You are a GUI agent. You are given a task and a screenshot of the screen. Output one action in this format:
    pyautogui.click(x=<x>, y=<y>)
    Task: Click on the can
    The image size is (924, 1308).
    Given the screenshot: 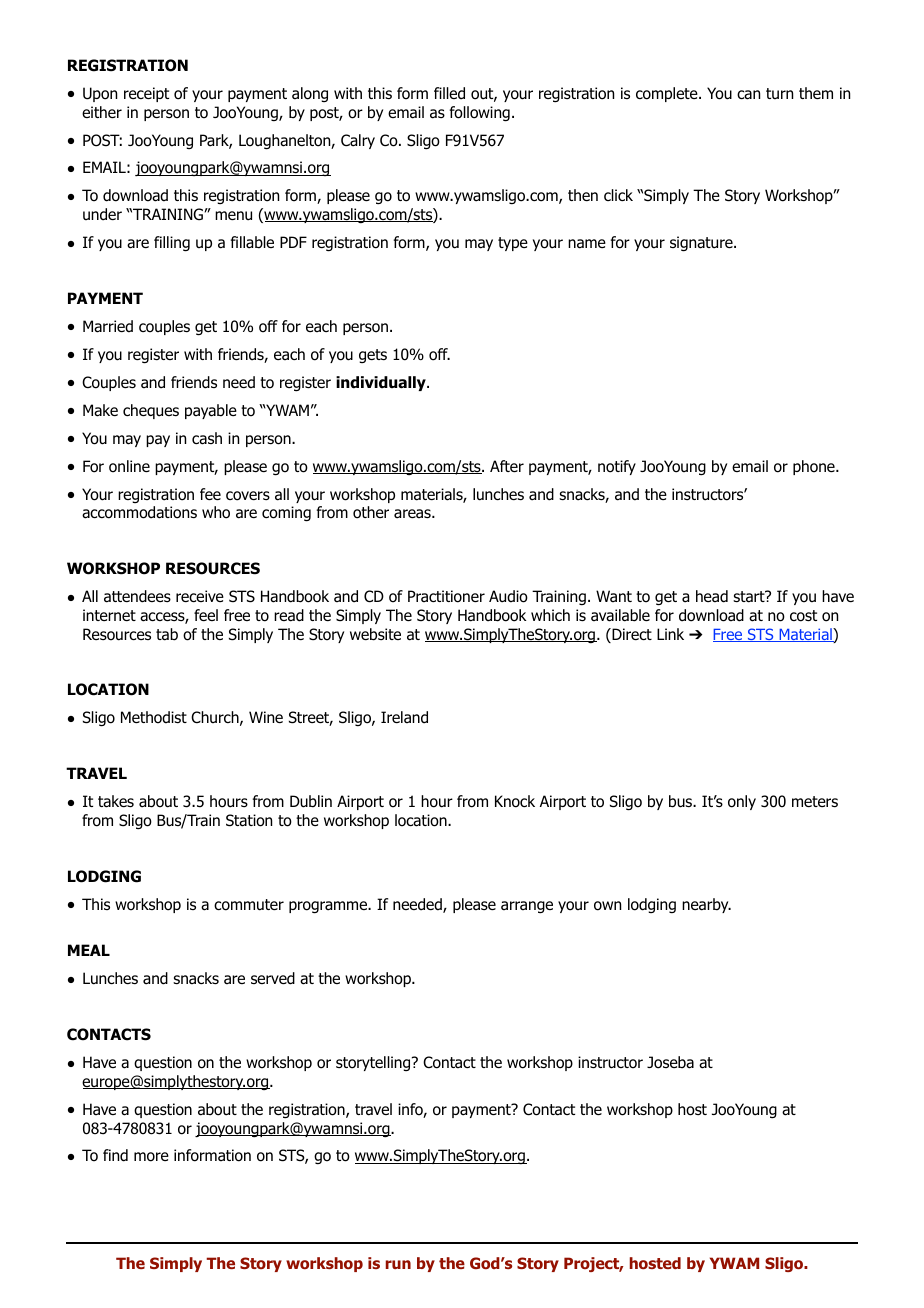 What is the action you would take?
    pyautogui.click(x=748, y=95)
